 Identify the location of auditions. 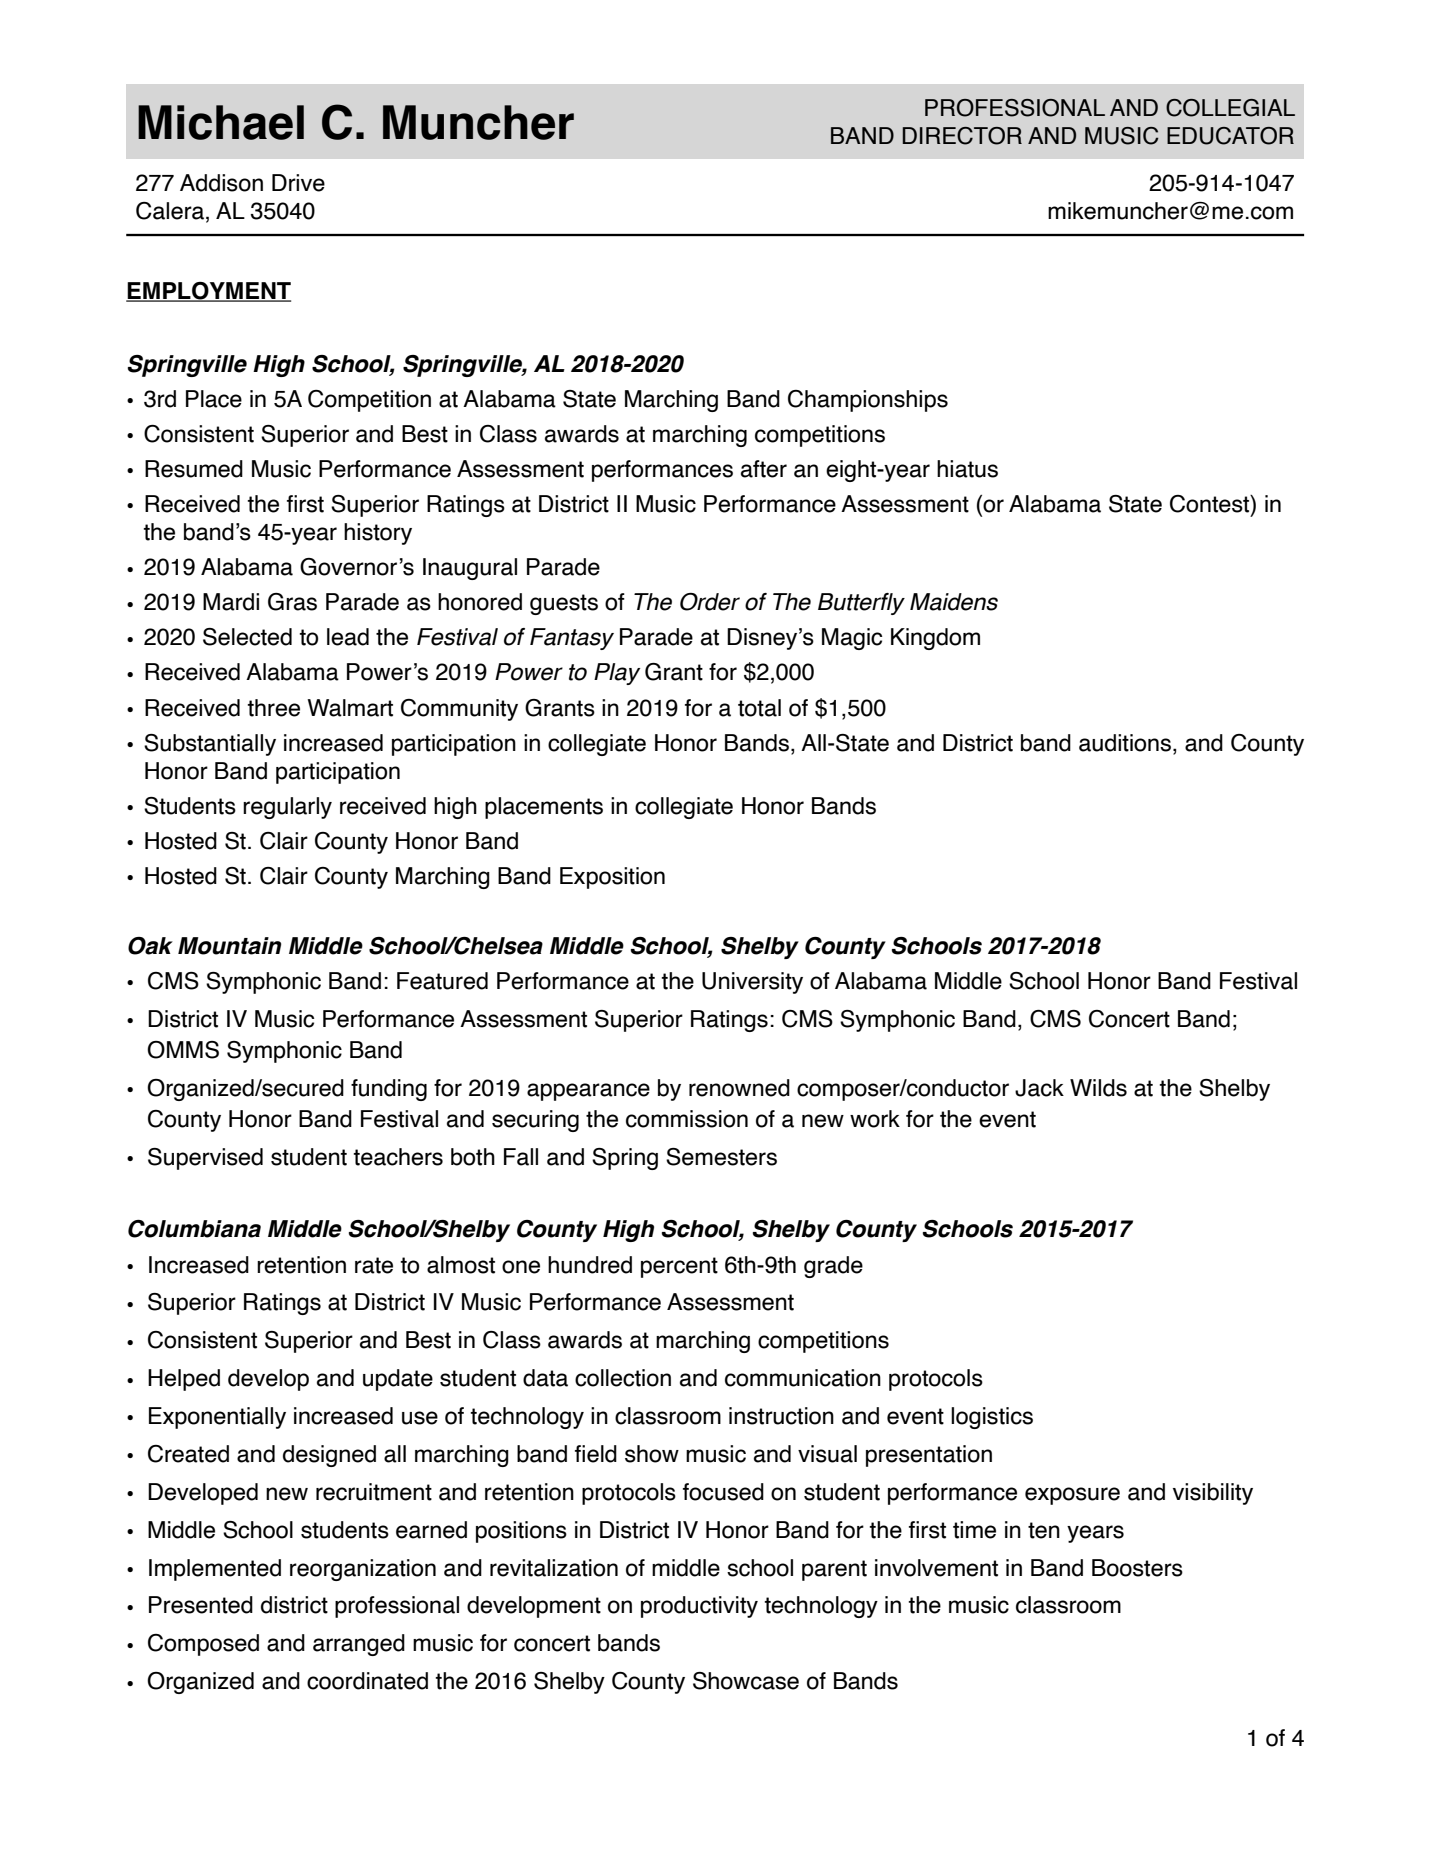
(1126, 744).
